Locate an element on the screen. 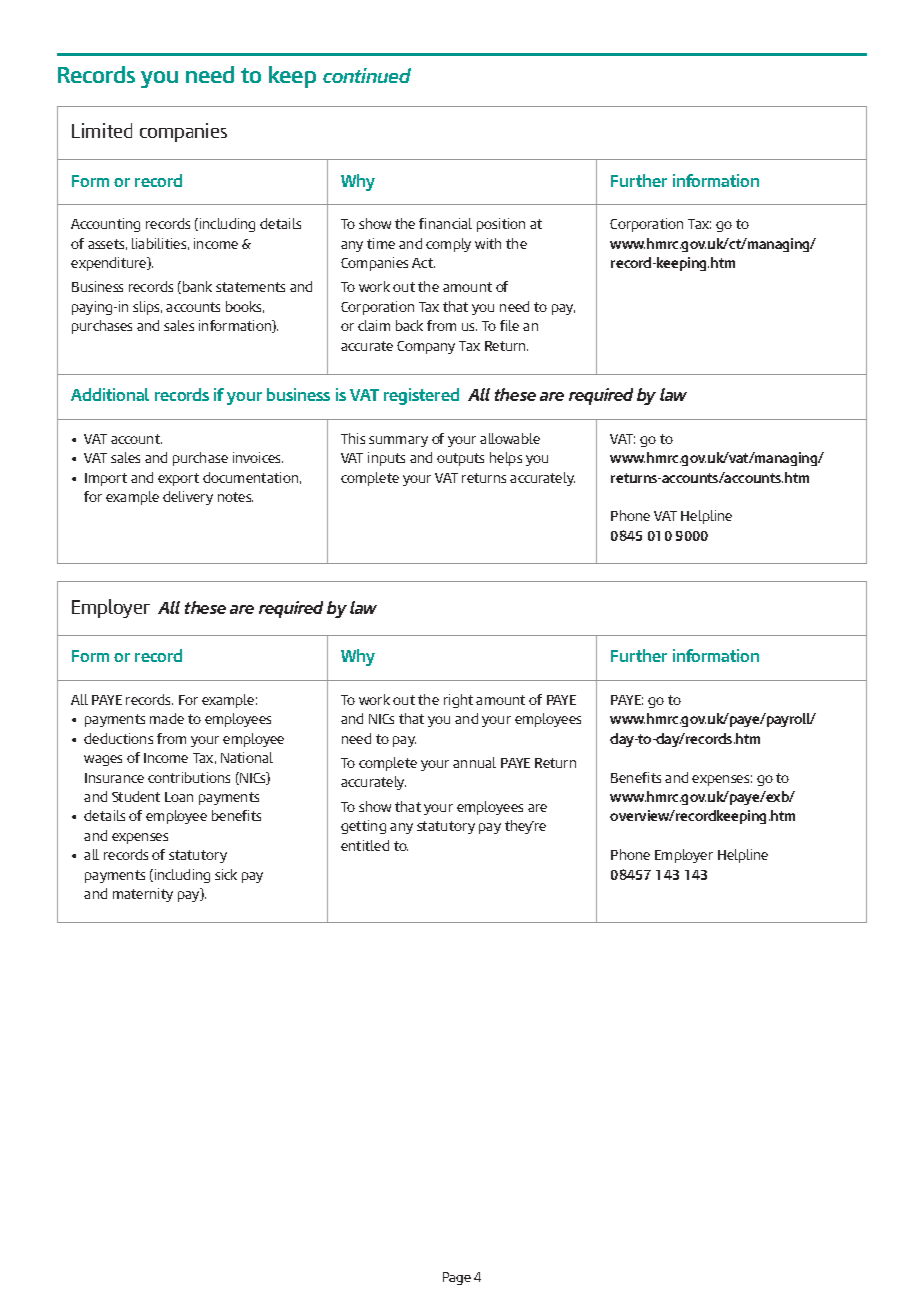  financial is located at coordinates (445, 223).
